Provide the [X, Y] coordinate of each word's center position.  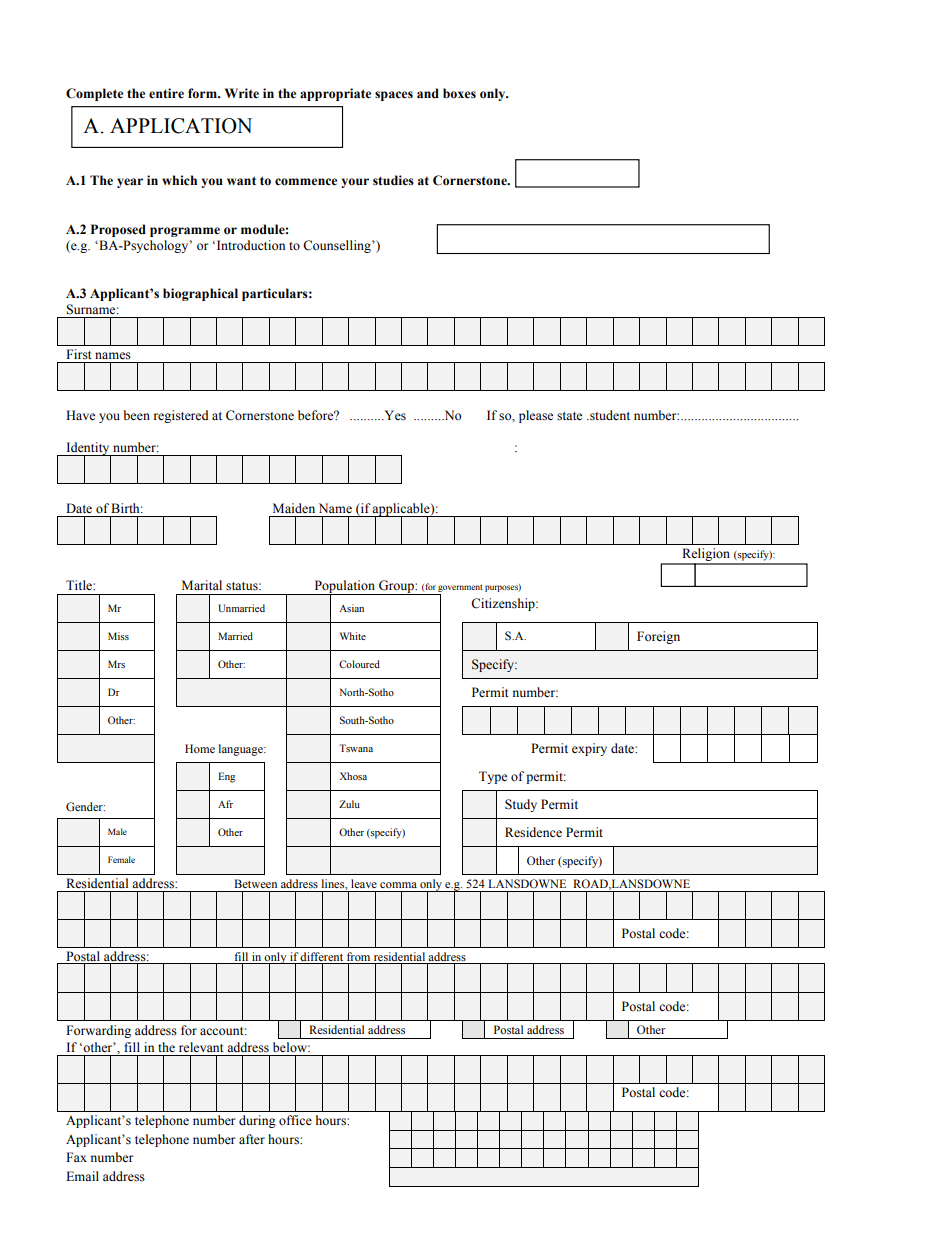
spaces [394, 96]
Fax [76, 1157]
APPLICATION [181, 126]
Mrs [116, 664]
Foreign [658, 637]
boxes [459, 93]
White [353, 636]
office [295, 1120]
